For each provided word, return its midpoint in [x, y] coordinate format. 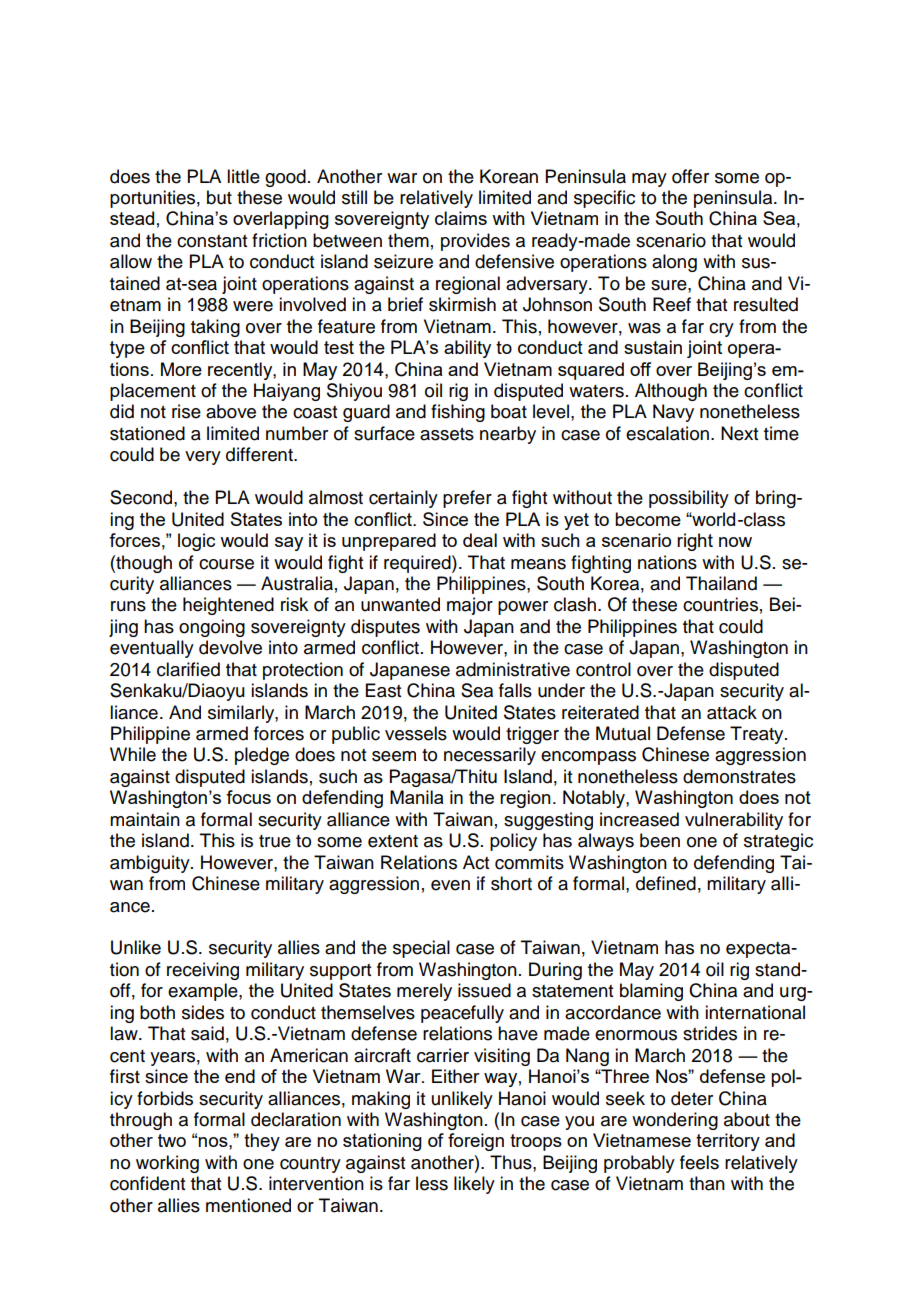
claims [461, 218]
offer [690, 176]
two [172, 1140]
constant [212, 241]
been [660, 840]
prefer [467, 499]
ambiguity [151, 864]
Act [476, 862]
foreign [476, 1142]
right [695, 542]
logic [196, 542]
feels [699, 1162]
